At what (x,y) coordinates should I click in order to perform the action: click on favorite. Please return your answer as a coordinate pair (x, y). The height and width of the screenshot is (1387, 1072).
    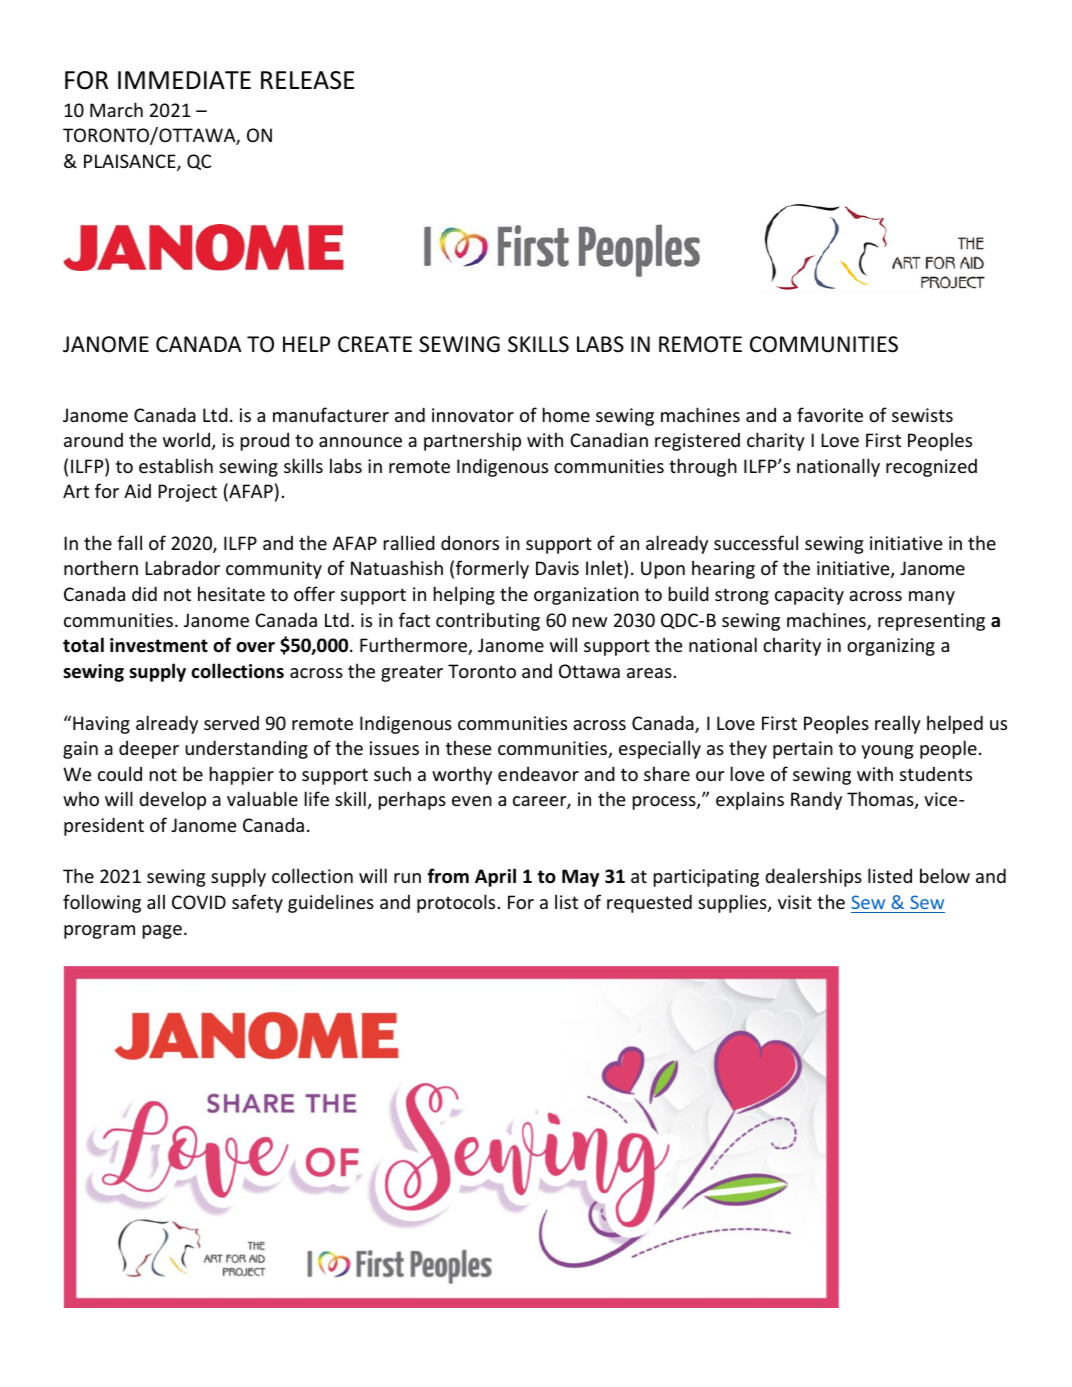
    Looking at the image, I should click on (830, 414).
